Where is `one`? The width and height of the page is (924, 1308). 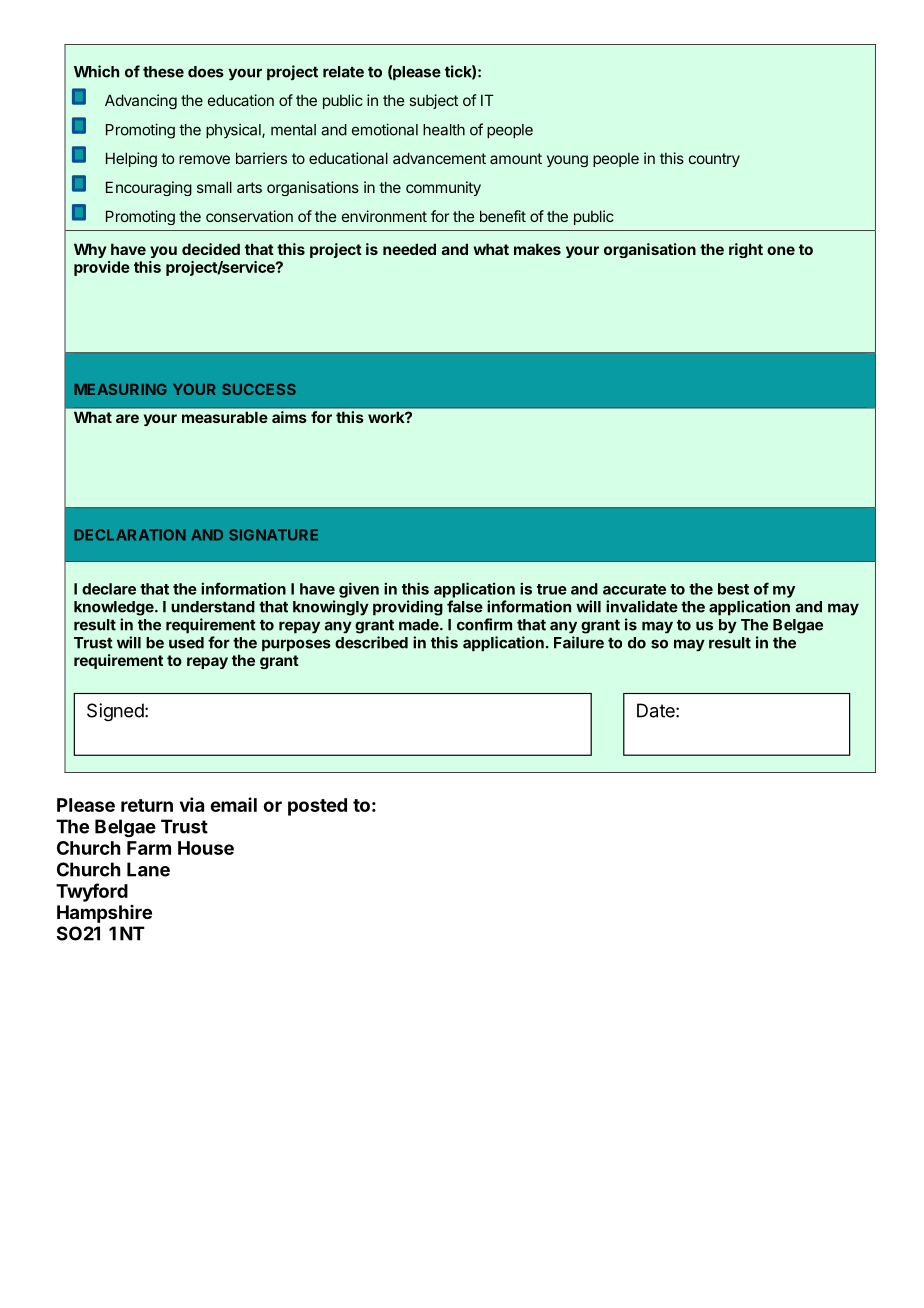
one is located at coordinates (781, 250).
